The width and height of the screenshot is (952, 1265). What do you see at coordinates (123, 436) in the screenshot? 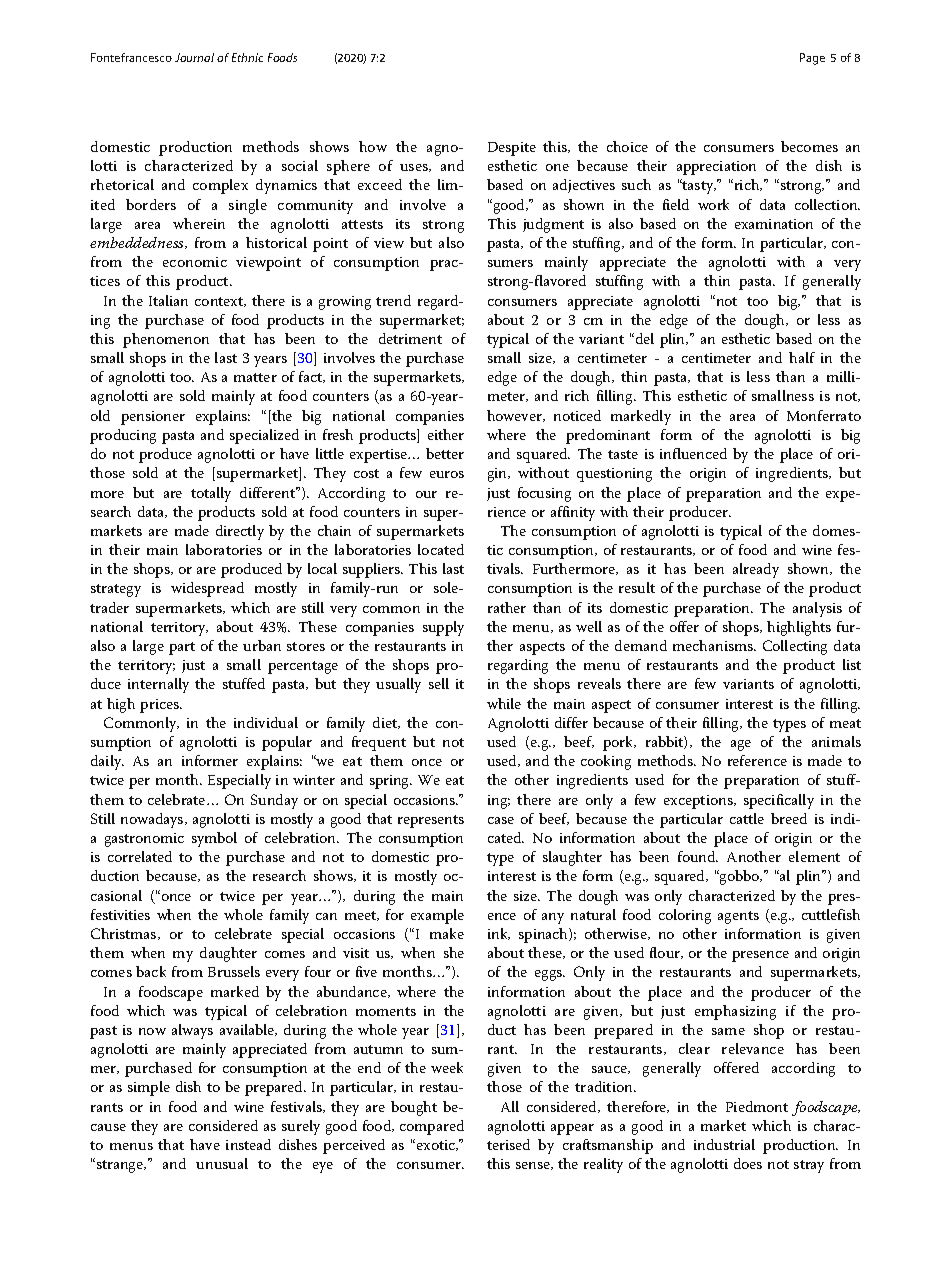
I see `producing` at bounding box center [123, 436].
